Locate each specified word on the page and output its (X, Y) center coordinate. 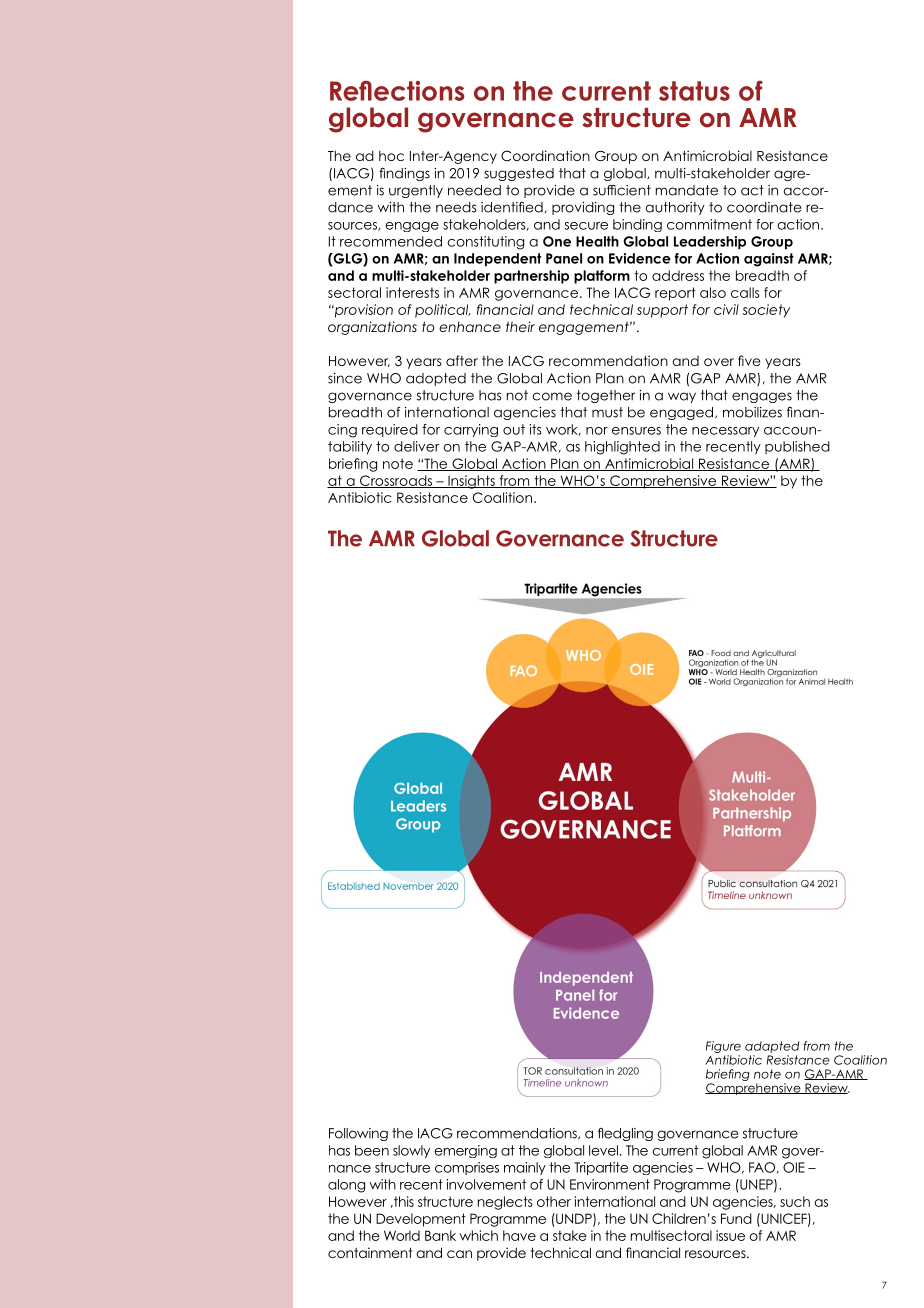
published (797, 447)
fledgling (625, 1134)
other (554, 1201)
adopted (436, 379)
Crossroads (396, 481)
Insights (471, 482)
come (552, 396)
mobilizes (752, 412)
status (694, 91)
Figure (723, 1047)
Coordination (545, 155)
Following (358, 1134)
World (402, 1235)
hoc (391, 155)
